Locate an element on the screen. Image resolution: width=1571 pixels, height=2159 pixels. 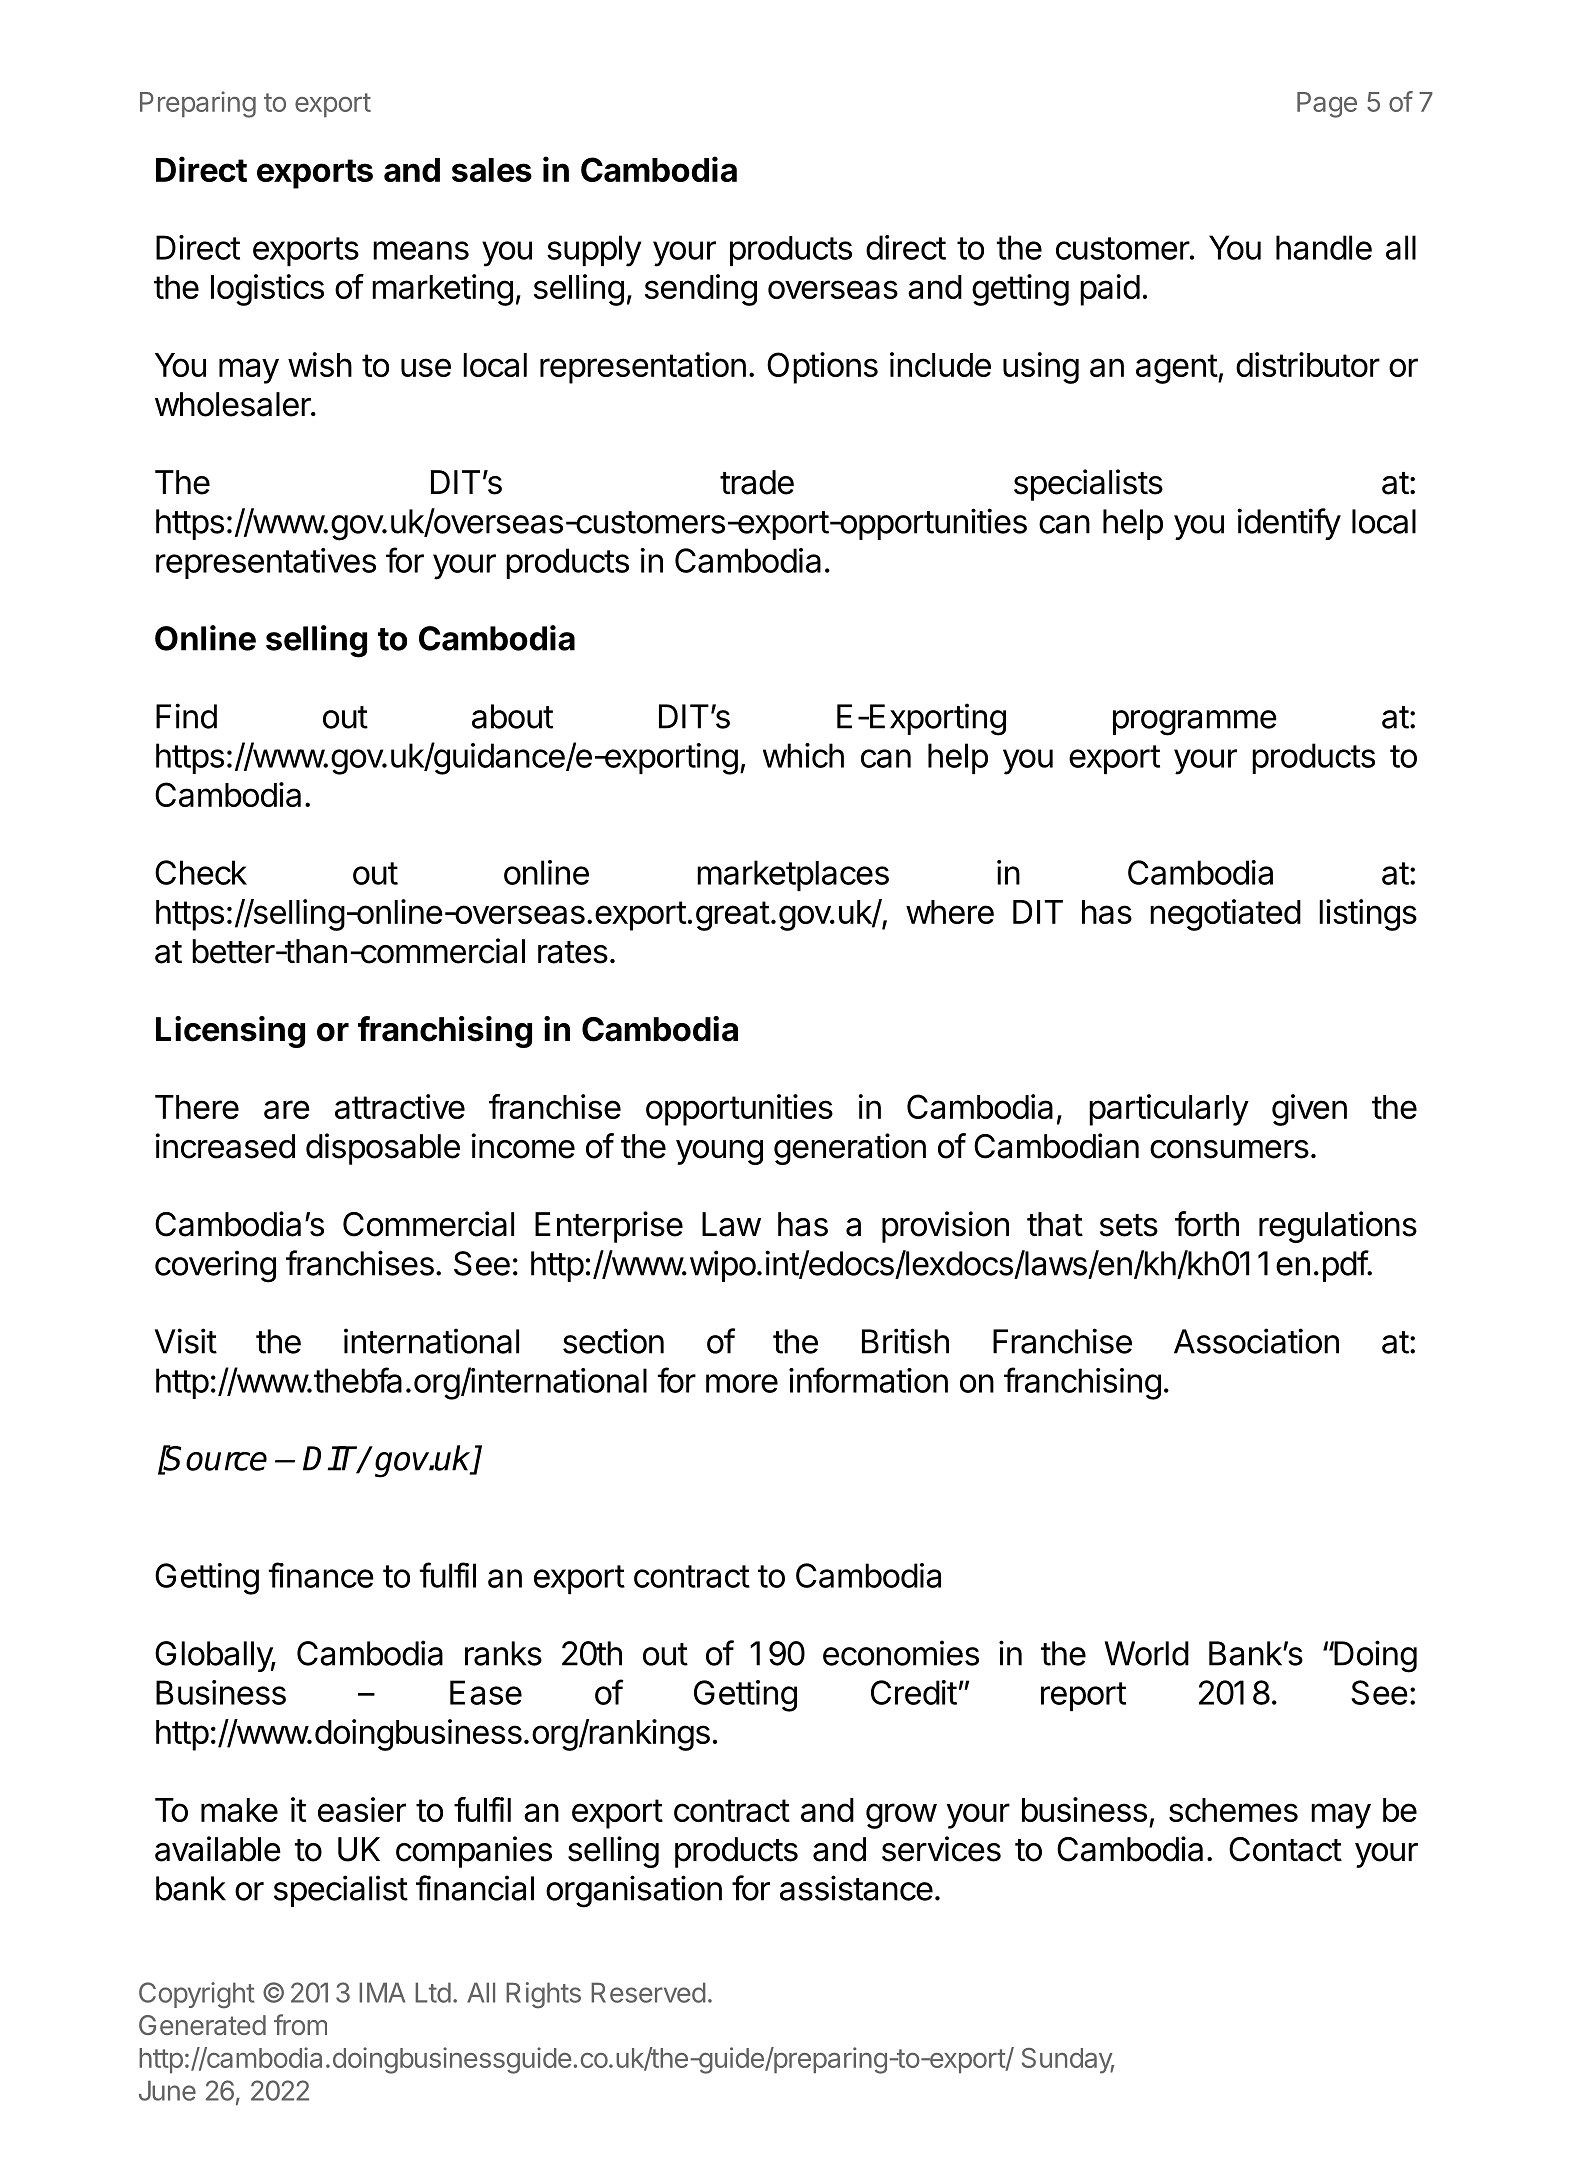
young is located at coordinates (719, 1152).
